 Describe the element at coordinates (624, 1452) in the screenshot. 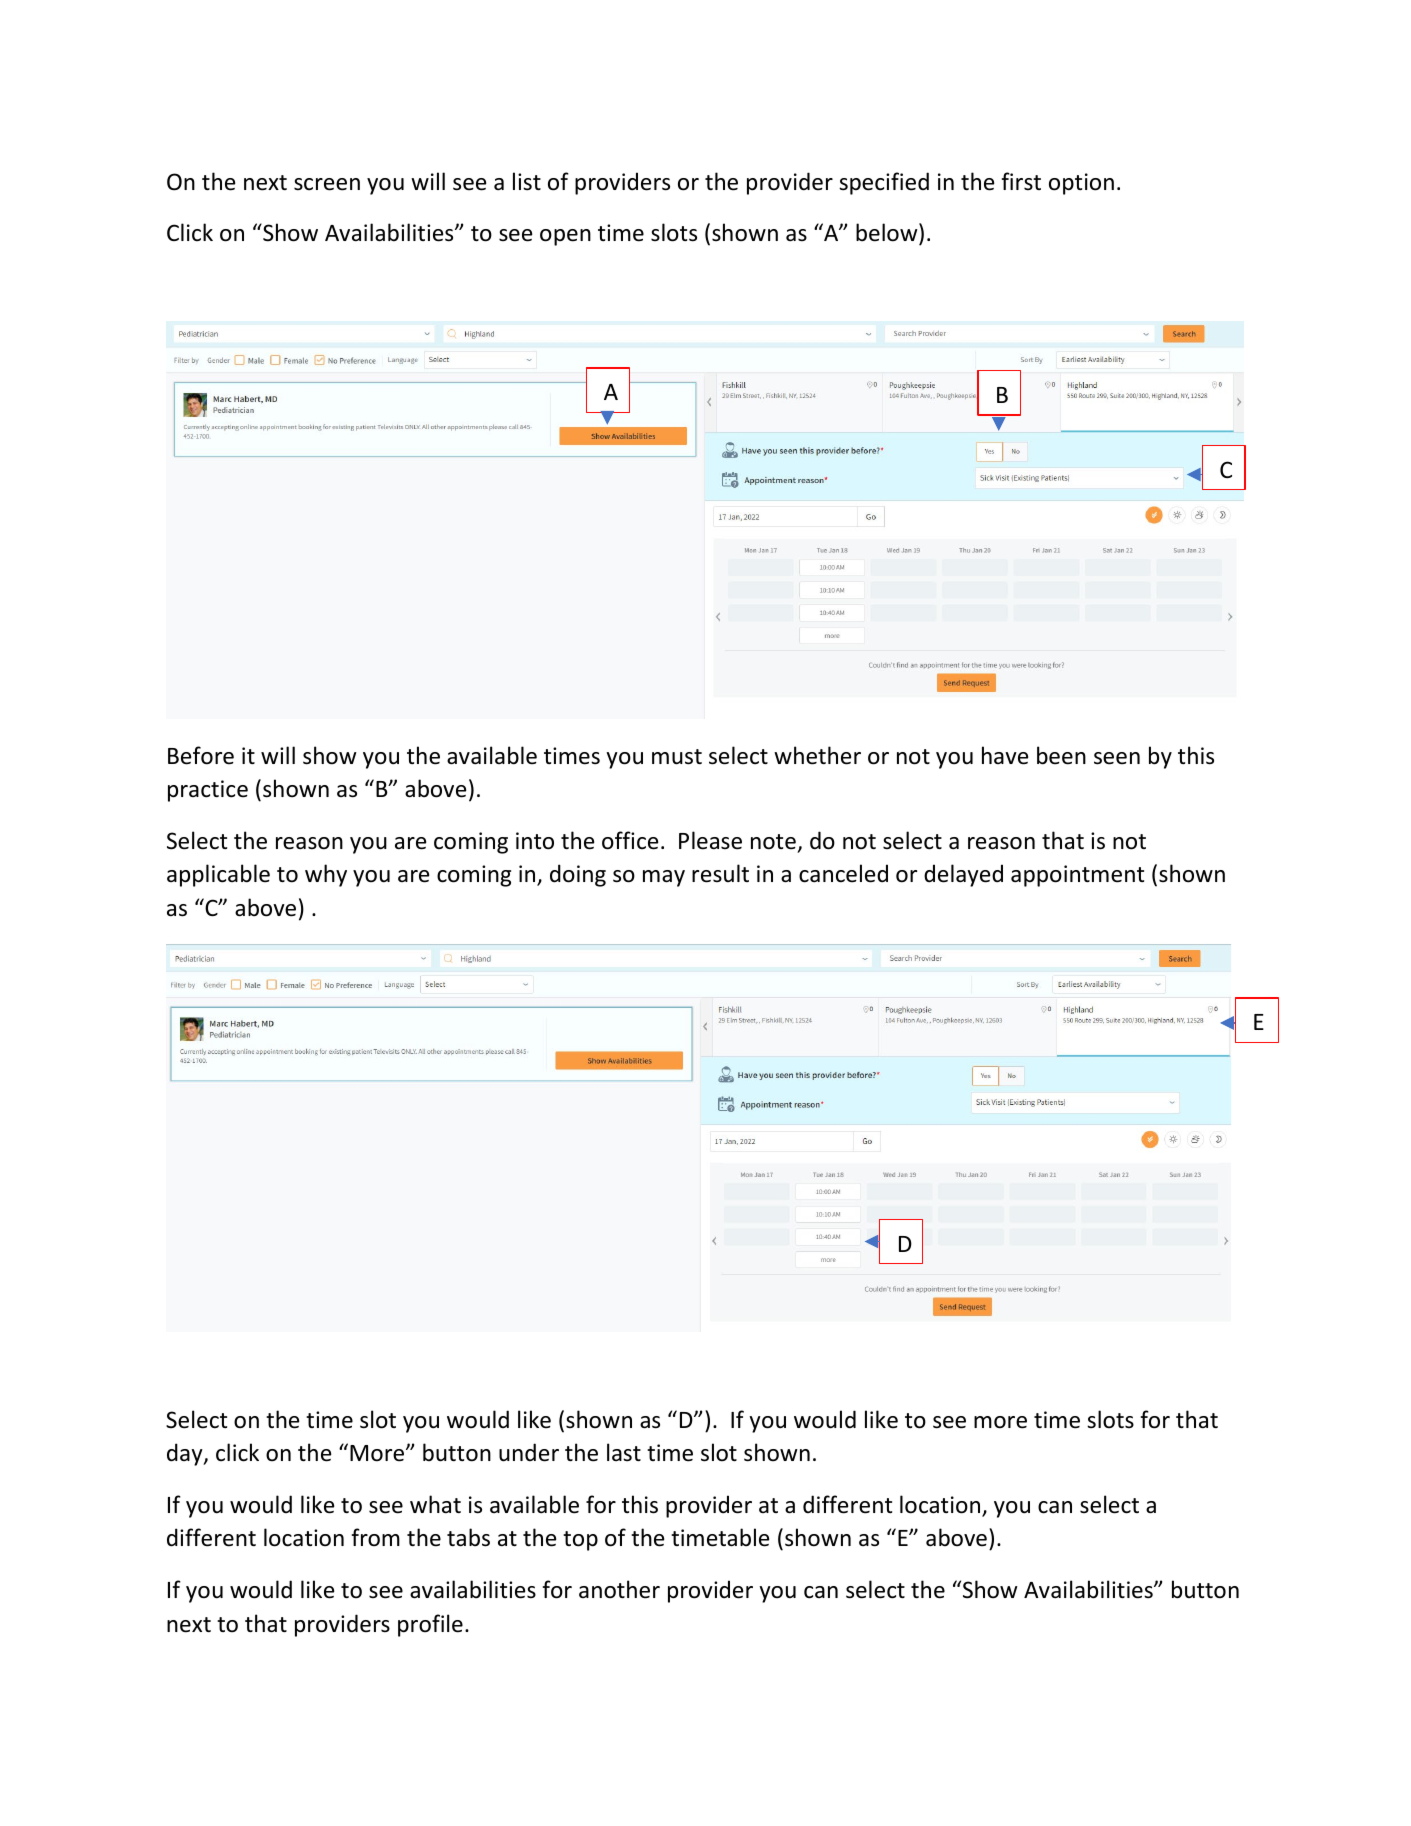

I see `last` at that location.
